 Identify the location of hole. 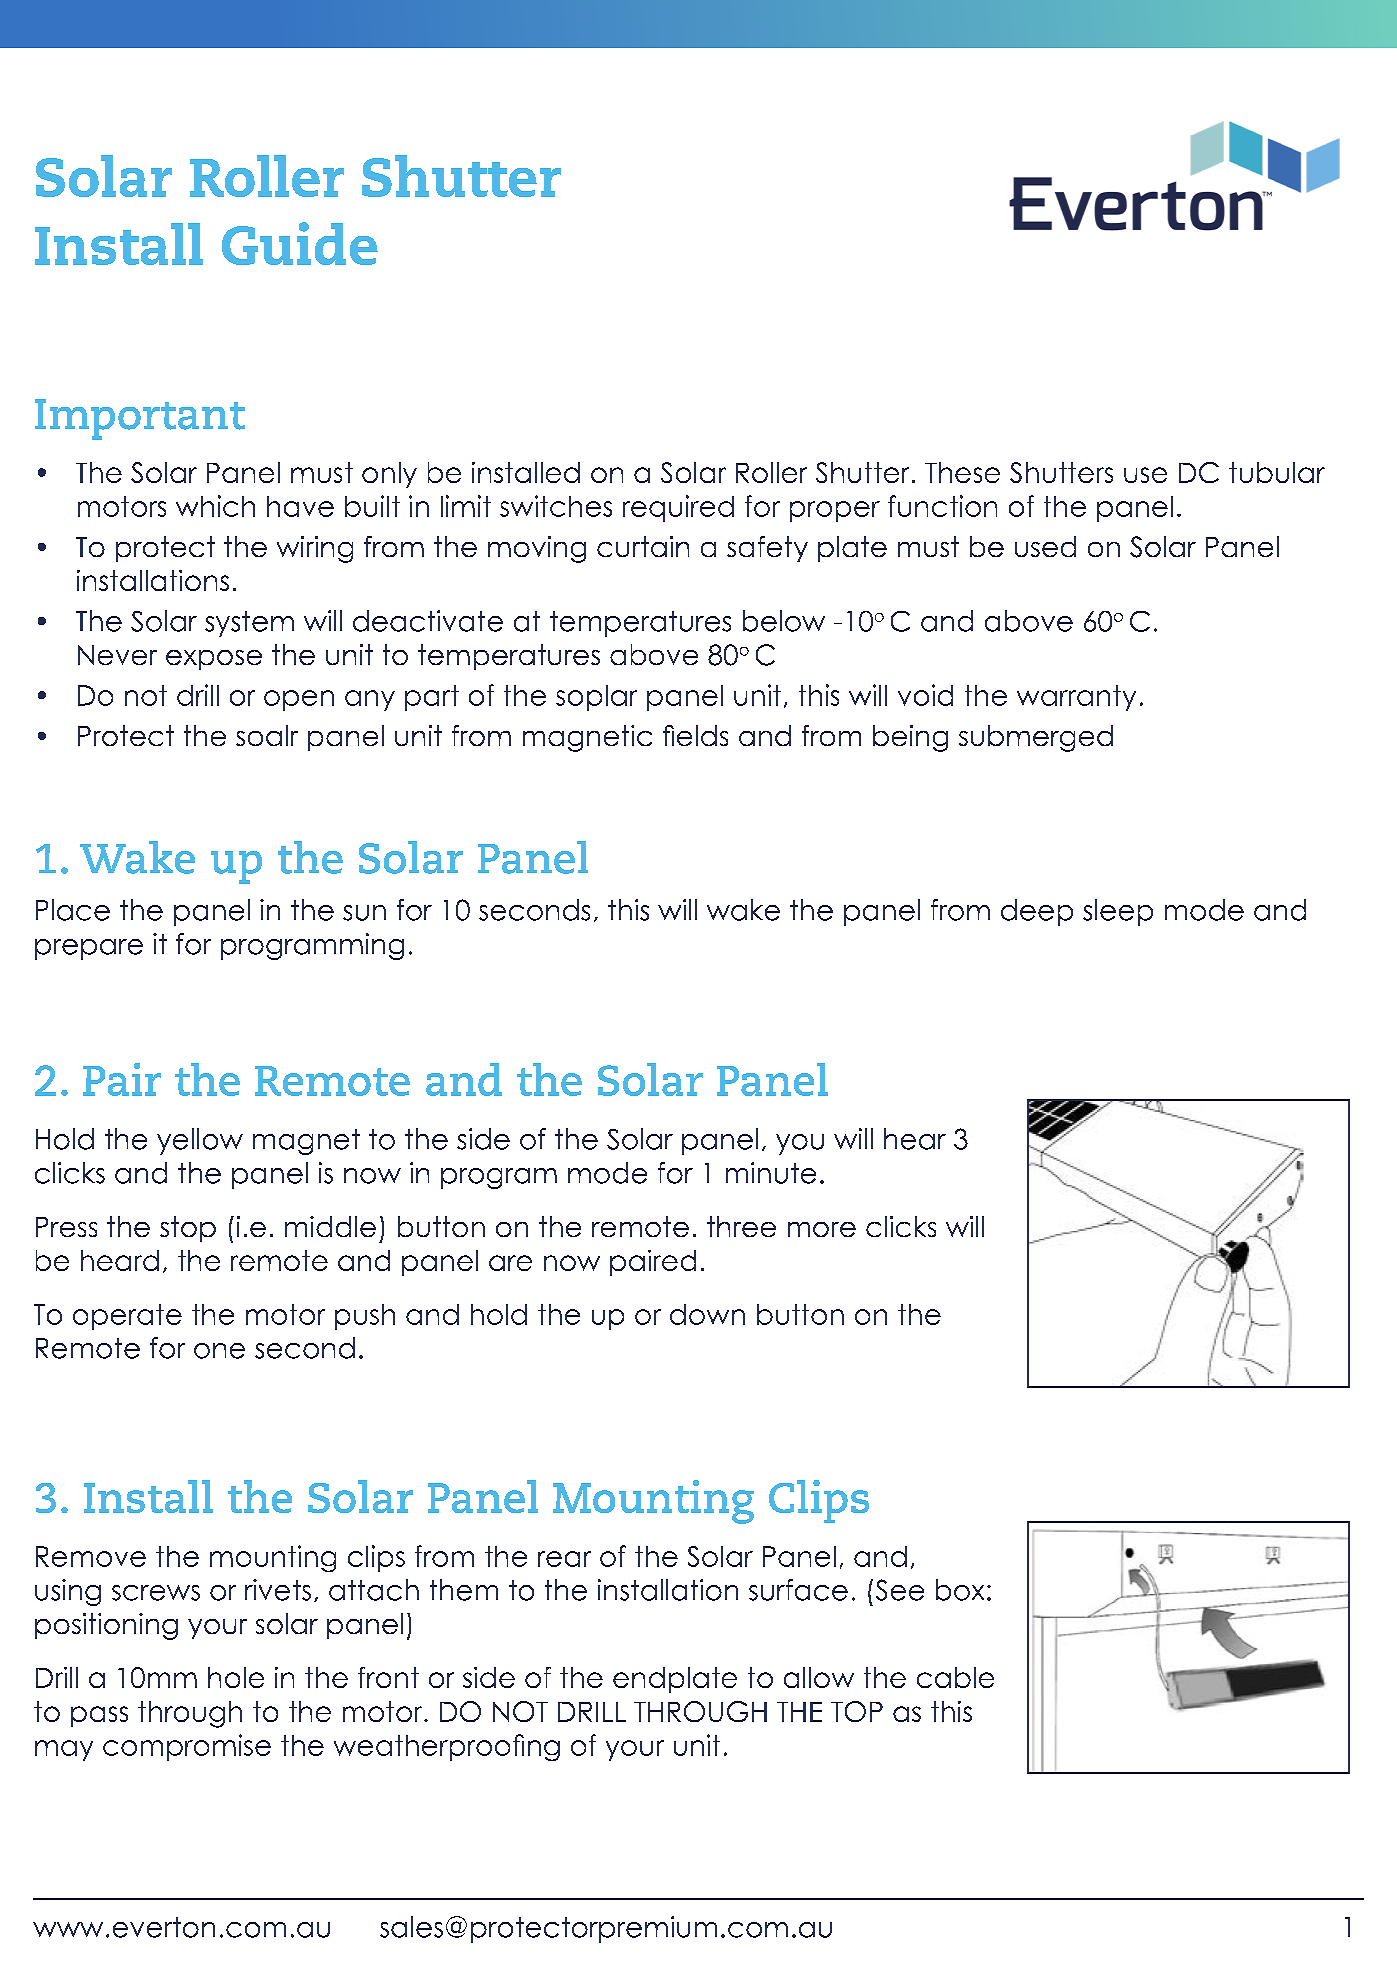
(236, 1677).
